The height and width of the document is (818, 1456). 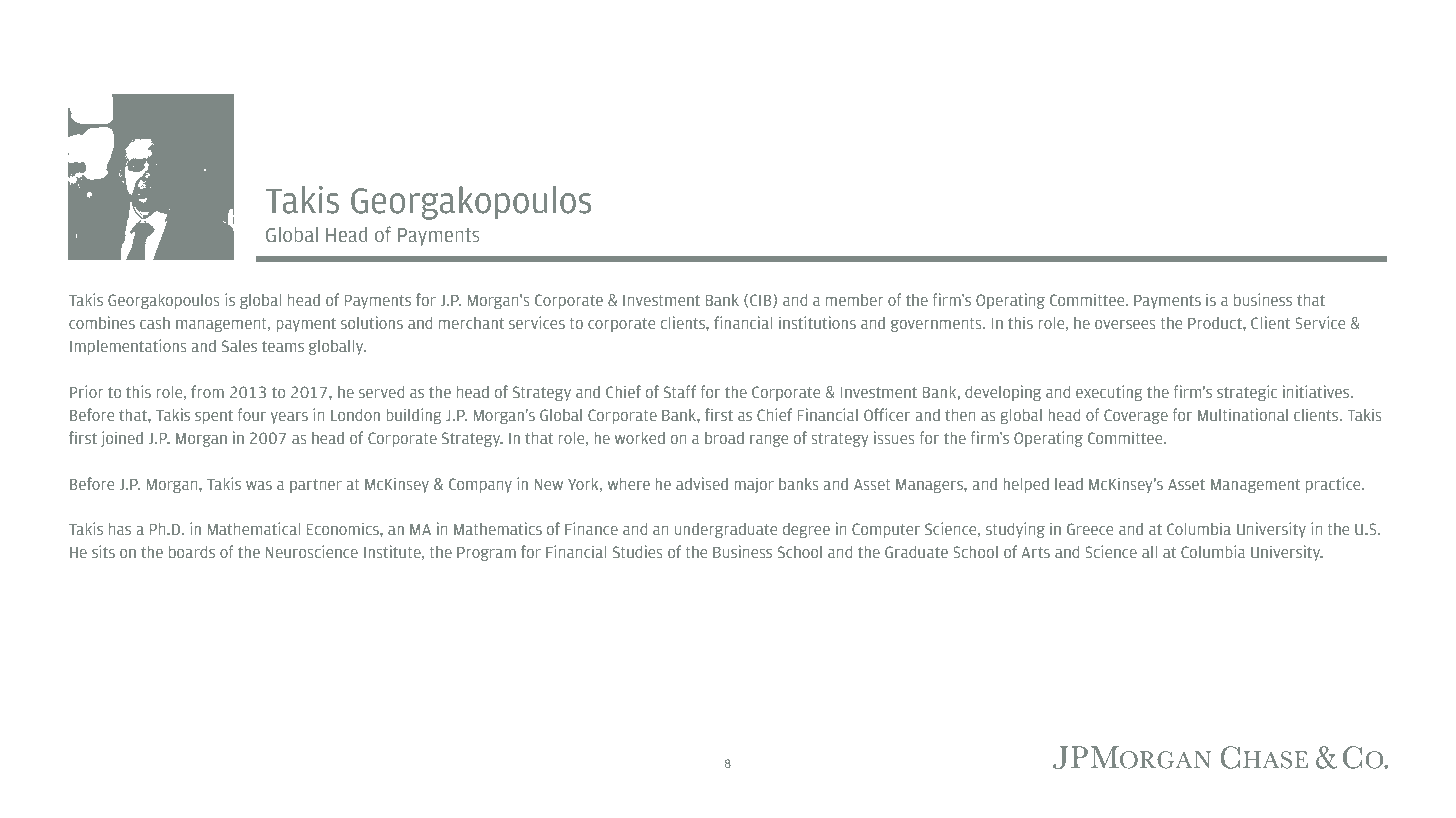 What do you see at coordinates (1125, 324) in the document?
I see `oversees` at bounding box center [1125, 324].
